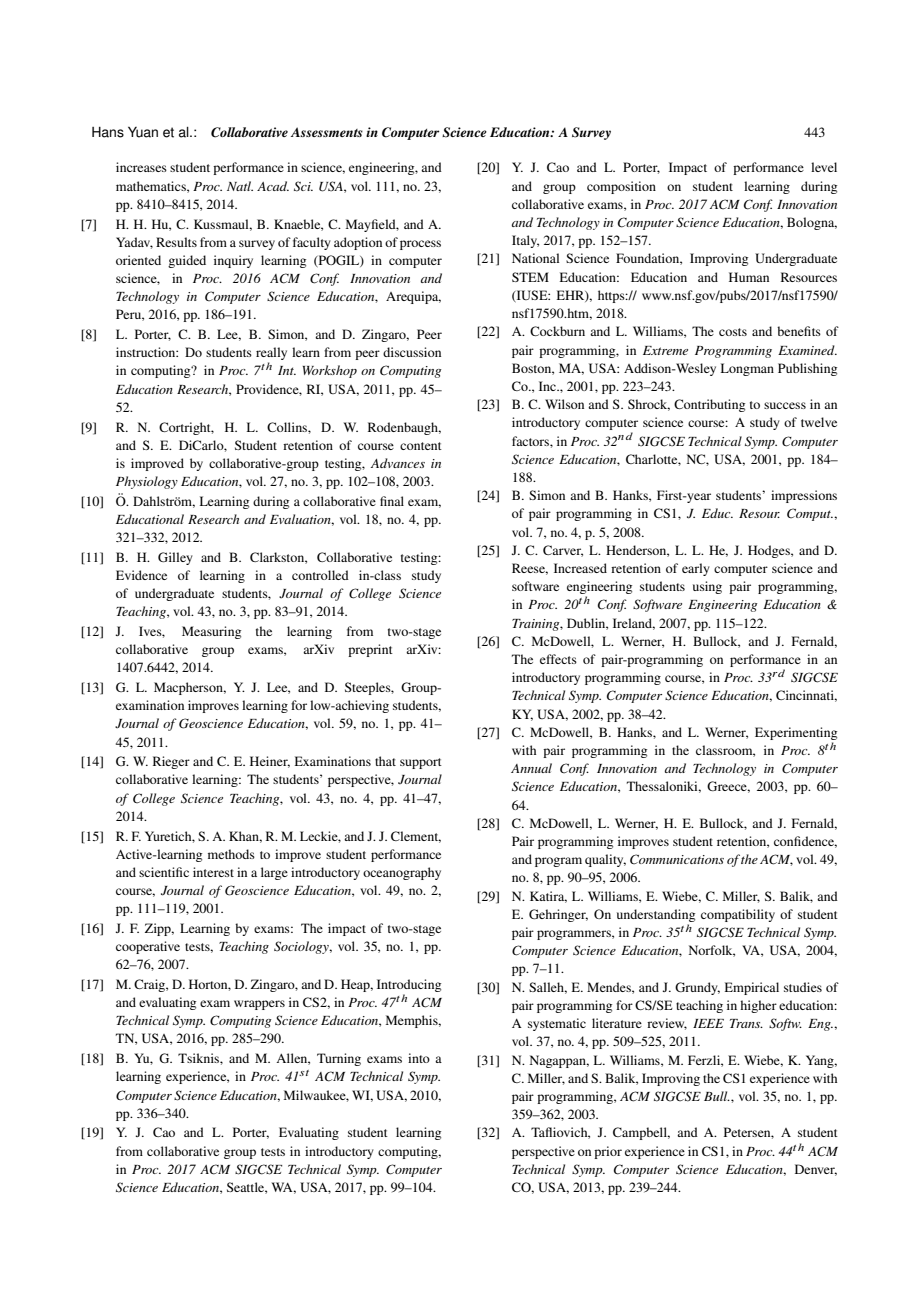 The image size is (924, 1308). What do you see at coordinates (707, 587) in the screenshot?
I see `using` at bounding box center [707, 587].
